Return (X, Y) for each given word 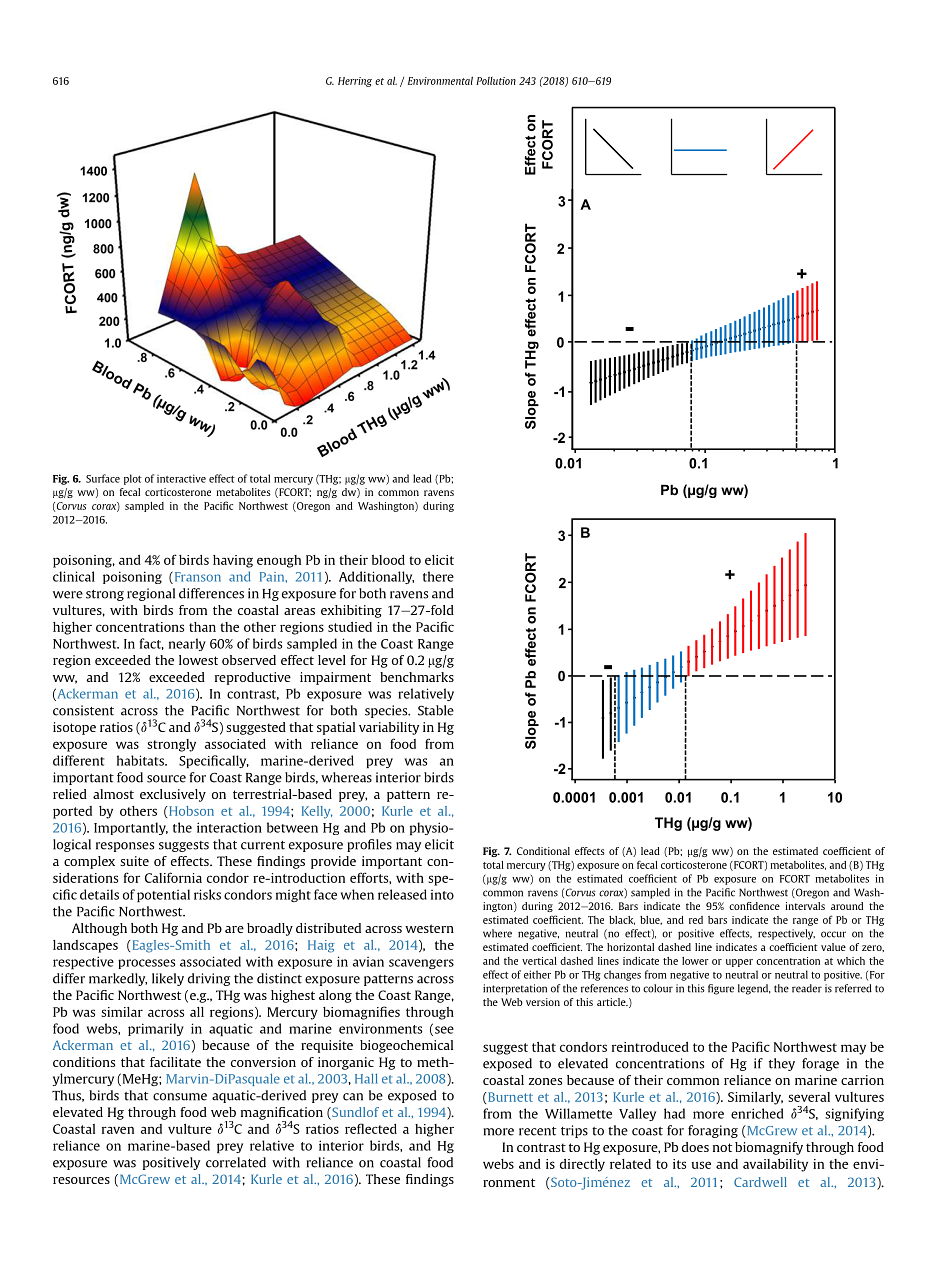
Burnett (509, 1097)
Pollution (496, 81)
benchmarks (417, 677)
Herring (355, 82)
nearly (187, 644)
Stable (436, 710)
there (438, 576)
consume (180, 1097)
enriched (757, 1113)
